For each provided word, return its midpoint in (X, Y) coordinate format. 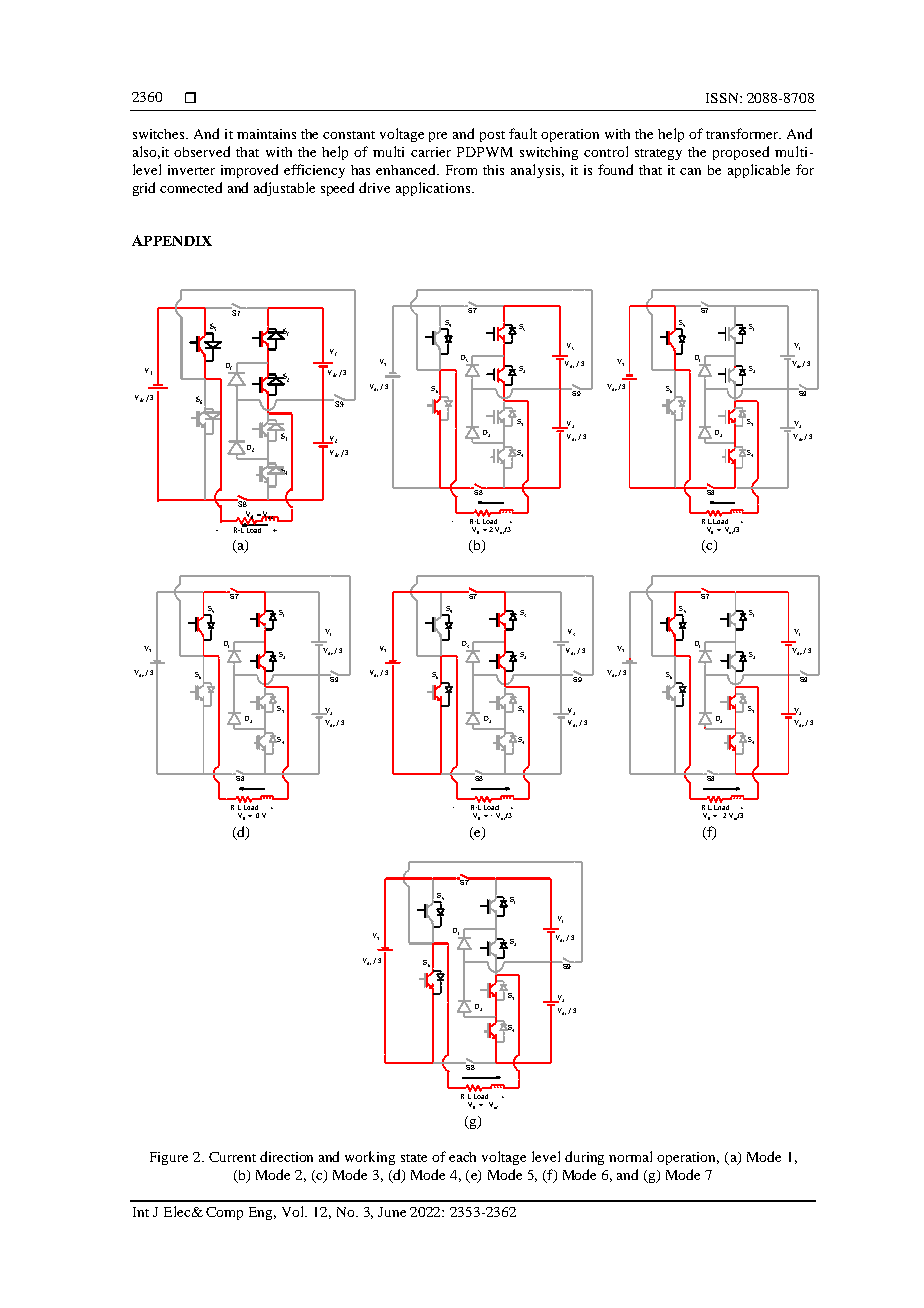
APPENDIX (172, 240)
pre (438, 137)
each (462, 1157)
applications (434, 189)
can (690, 171)
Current (232, 1157)
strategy (658, 154)
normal (630, 1156)
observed (202, 151)
